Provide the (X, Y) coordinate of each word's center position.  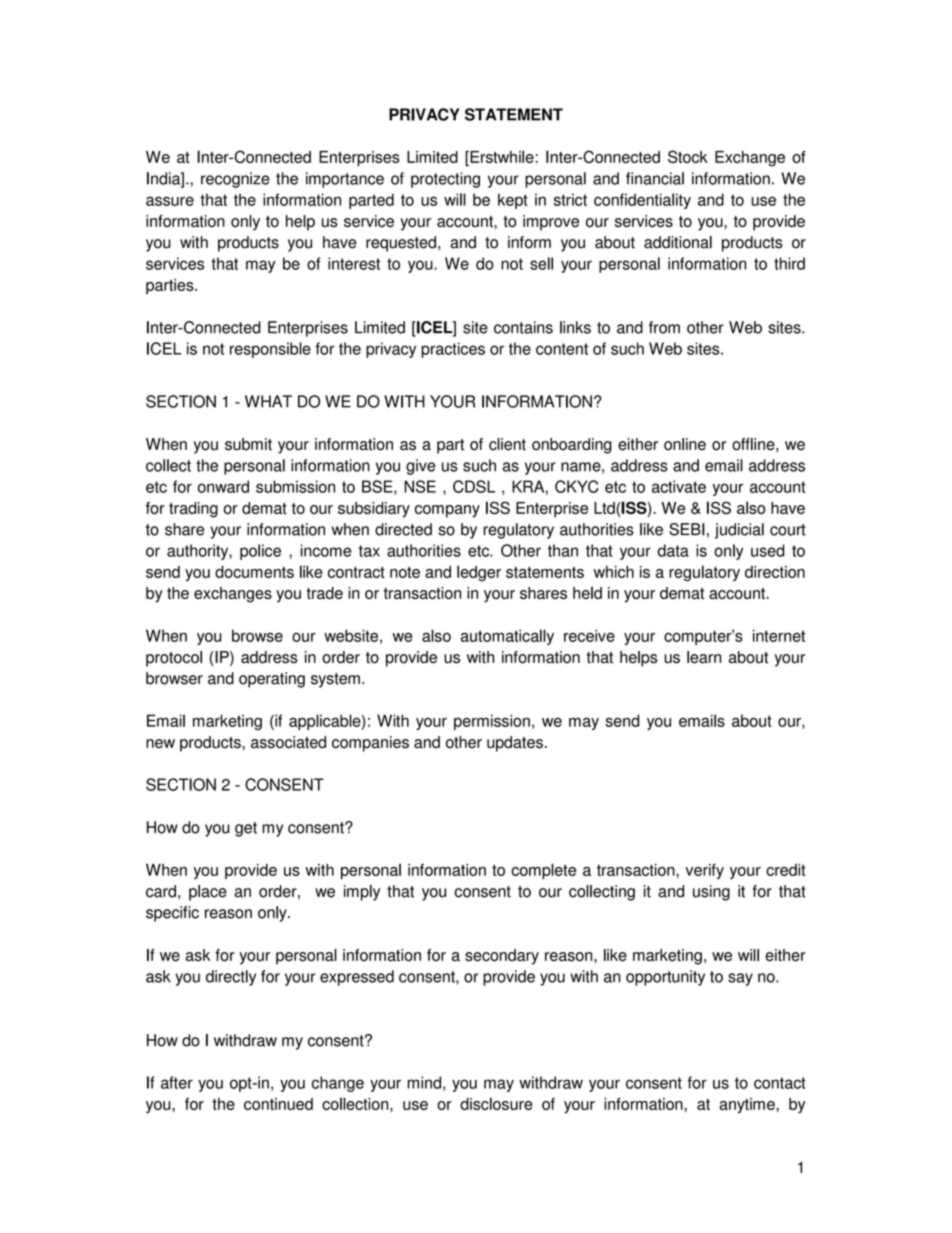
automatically (507, 637)
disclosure (496, 1103)
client (507, 444)
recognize (235, 180)
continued (278, 1104)
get (246, 829)
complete (543, 871)
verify (704, 871)
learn (704, 657)
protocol (174, 659)
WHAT (268, 401)
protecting (445, 180)
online (685, 444)
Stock (688, 156)
